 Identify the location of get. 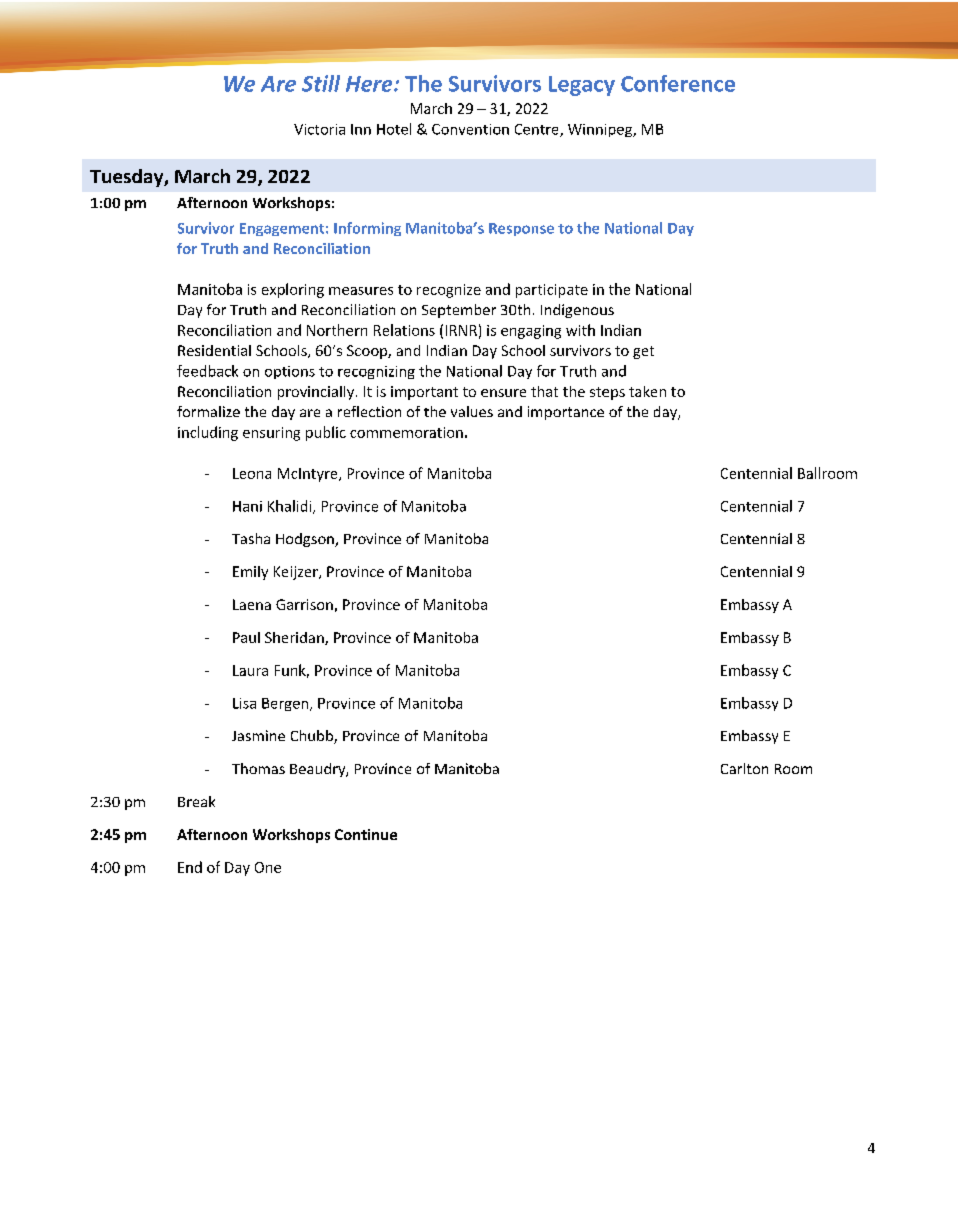
(643, 352).
